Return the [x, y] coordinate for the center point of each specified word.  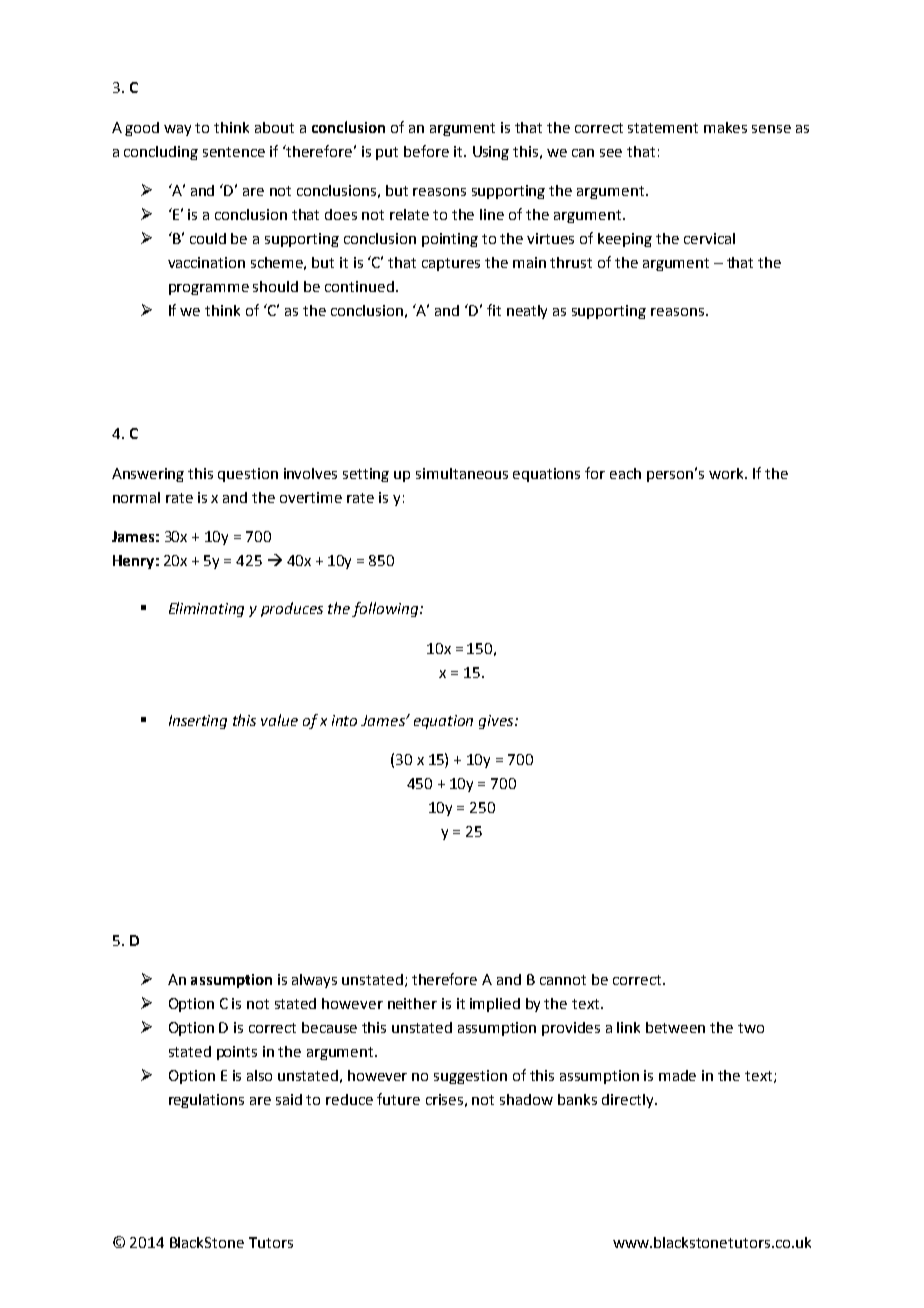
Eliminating [206, 609]
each [625, 473]
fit [494, 310]
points [237, 1053]
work [728, 473]
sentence [234, 152]
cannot [563, 980]
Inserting [198, 722]
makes [725, 127]
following [386, 609]
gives [497, 722]
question [248, 475]
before [426, 151]
